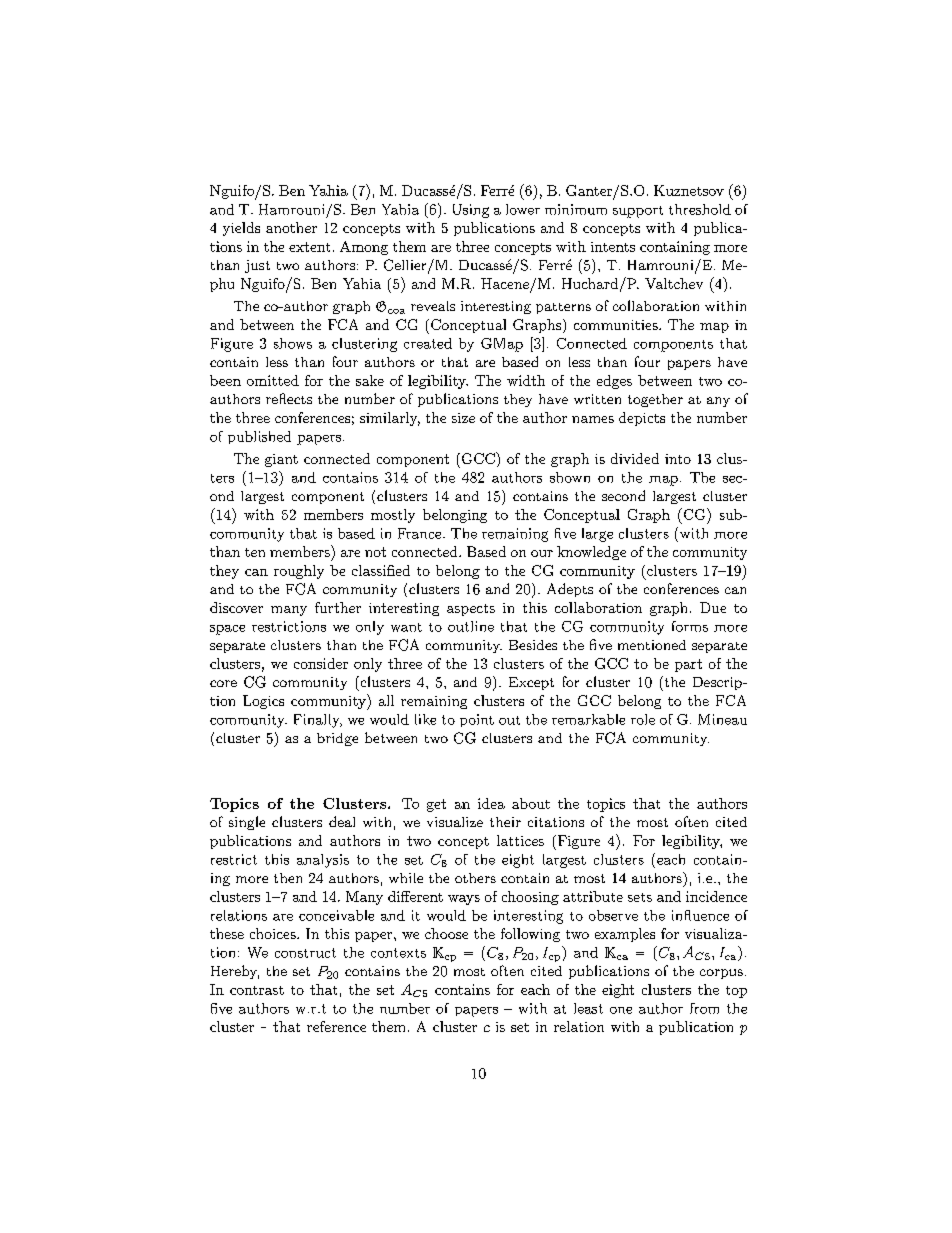 The width and height of the screenshot is (952, 1233). I want to click on giant, so click(281, 460).
